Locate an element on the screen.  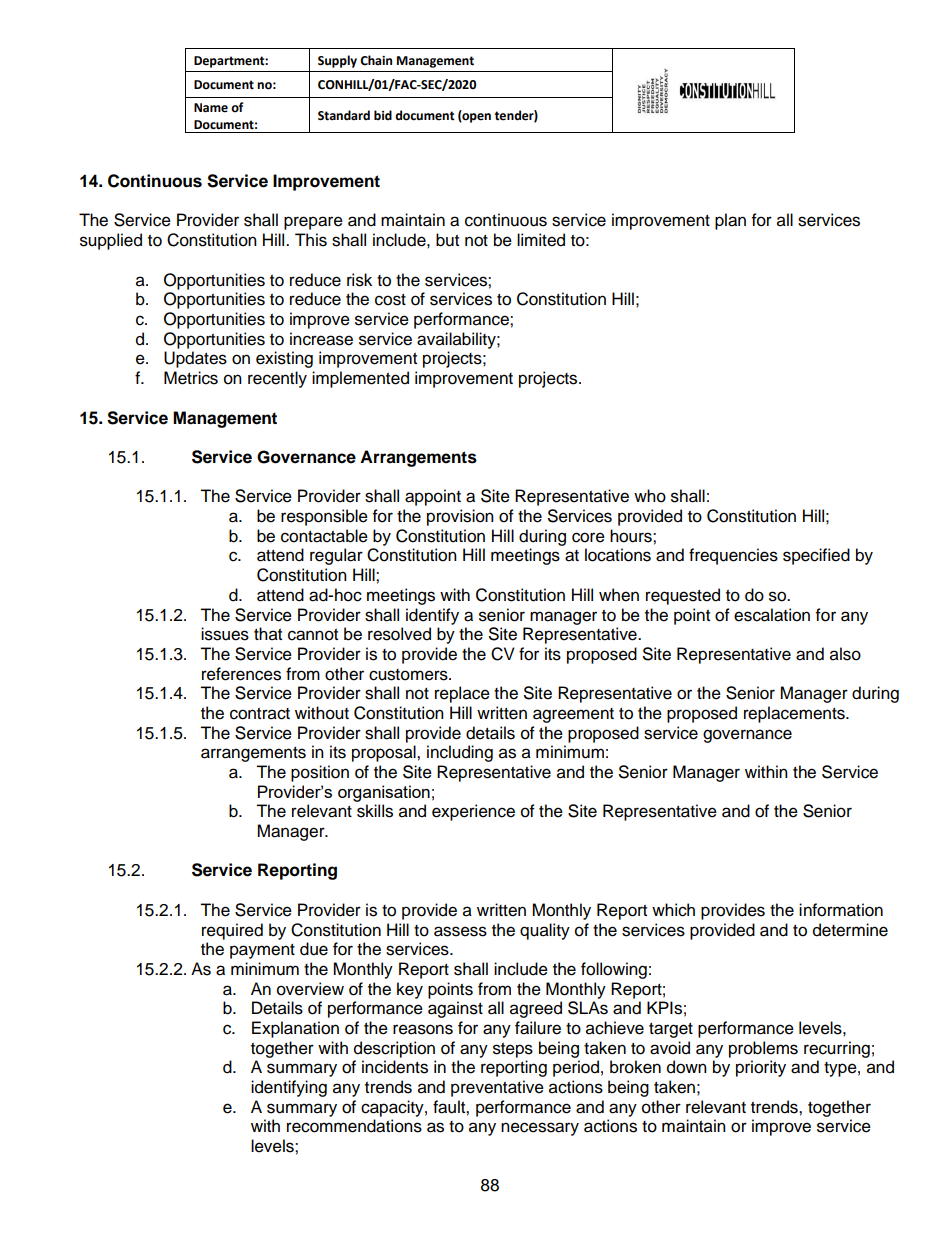
information is located at coordinates (841, 910).
